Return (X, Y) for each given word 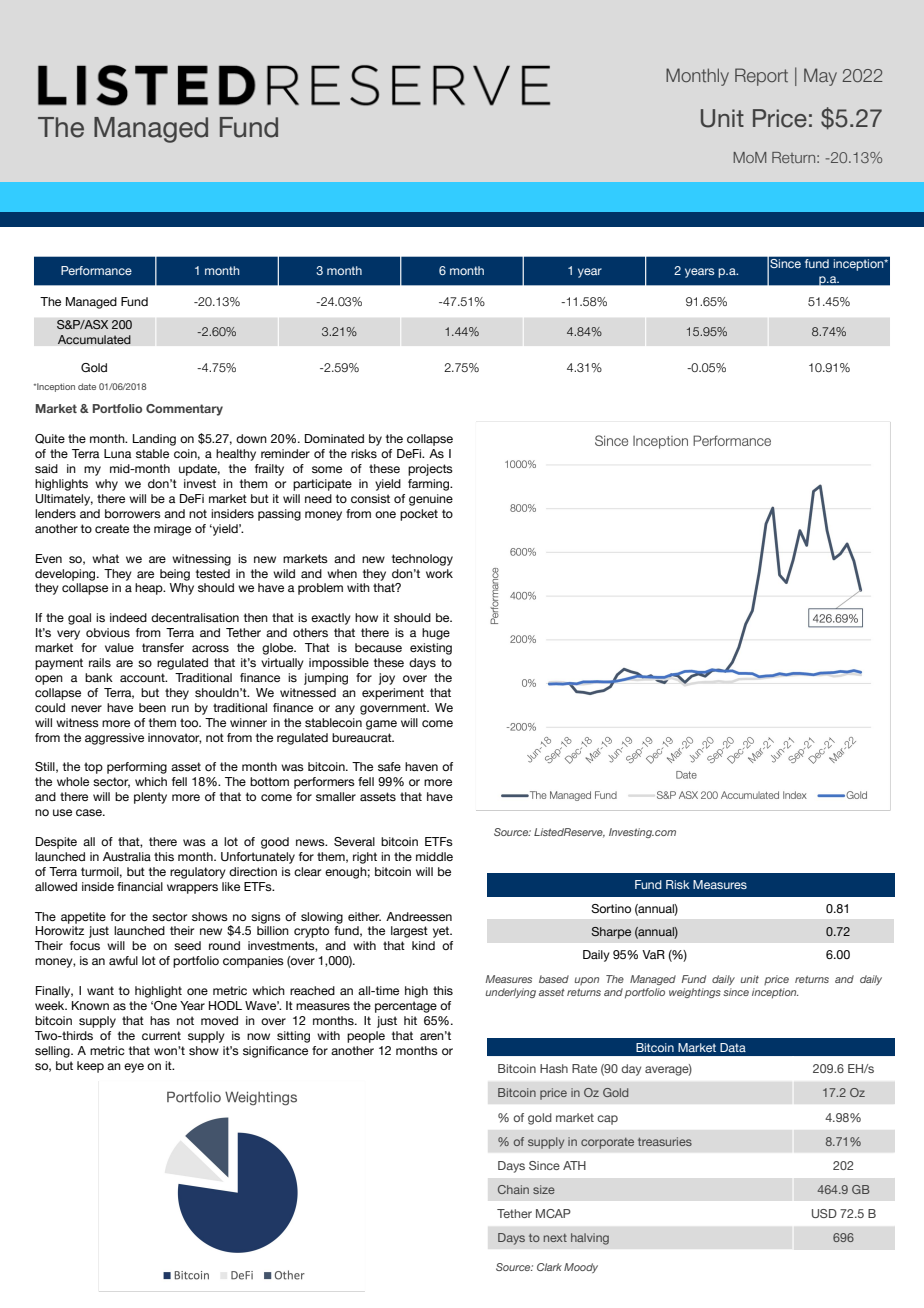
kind (423, 945)
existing (431, 649)
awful (123, 960)
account (143, 677)
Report (761, 77)
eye (134, 1068)
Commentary (184, 410)
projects (430, 470)
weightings (695, 993)
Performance (96, 270)
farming (430, 485)
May (820, 77)
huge (436, 634)
